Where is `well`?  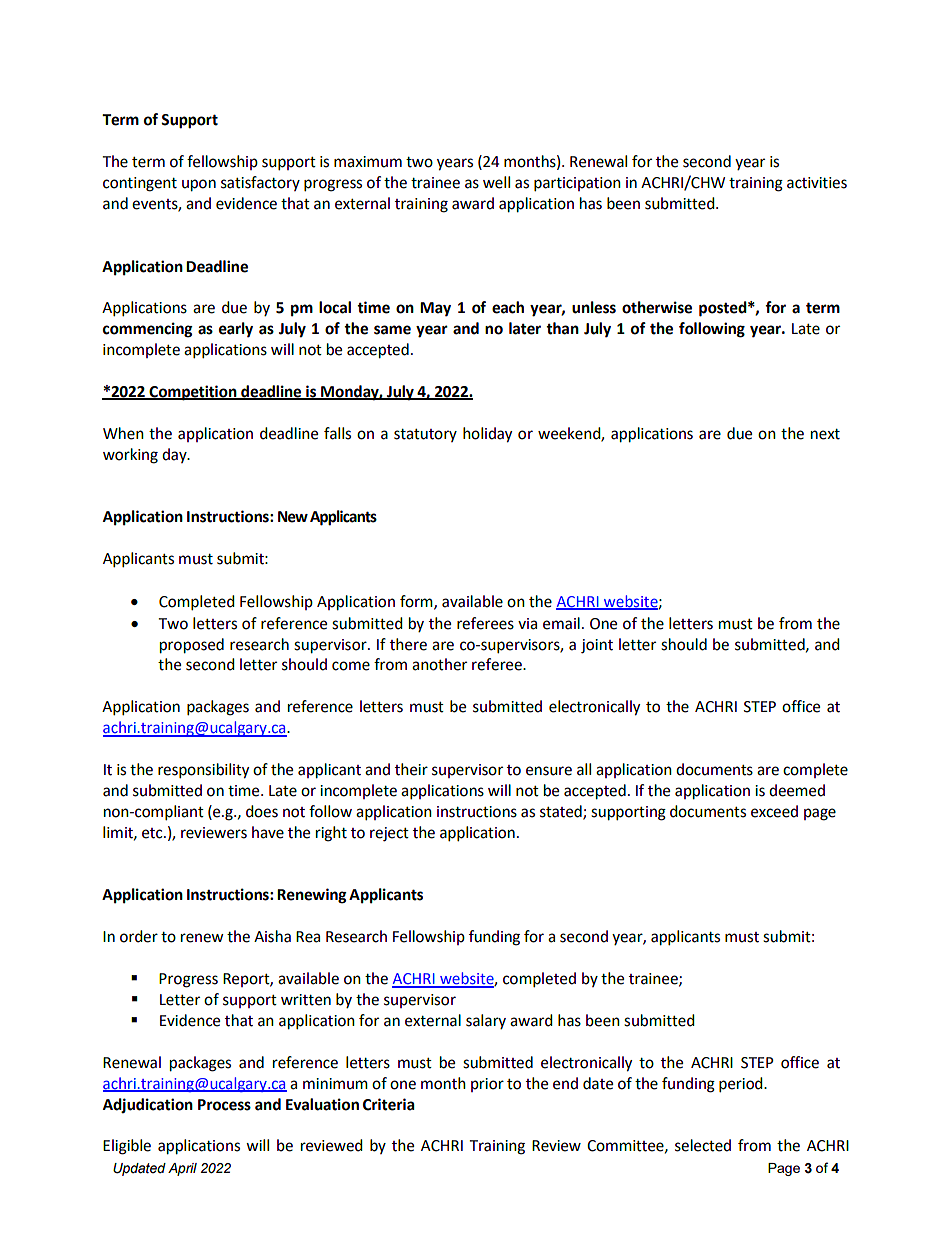
well is located at coordinates (496, 182).
